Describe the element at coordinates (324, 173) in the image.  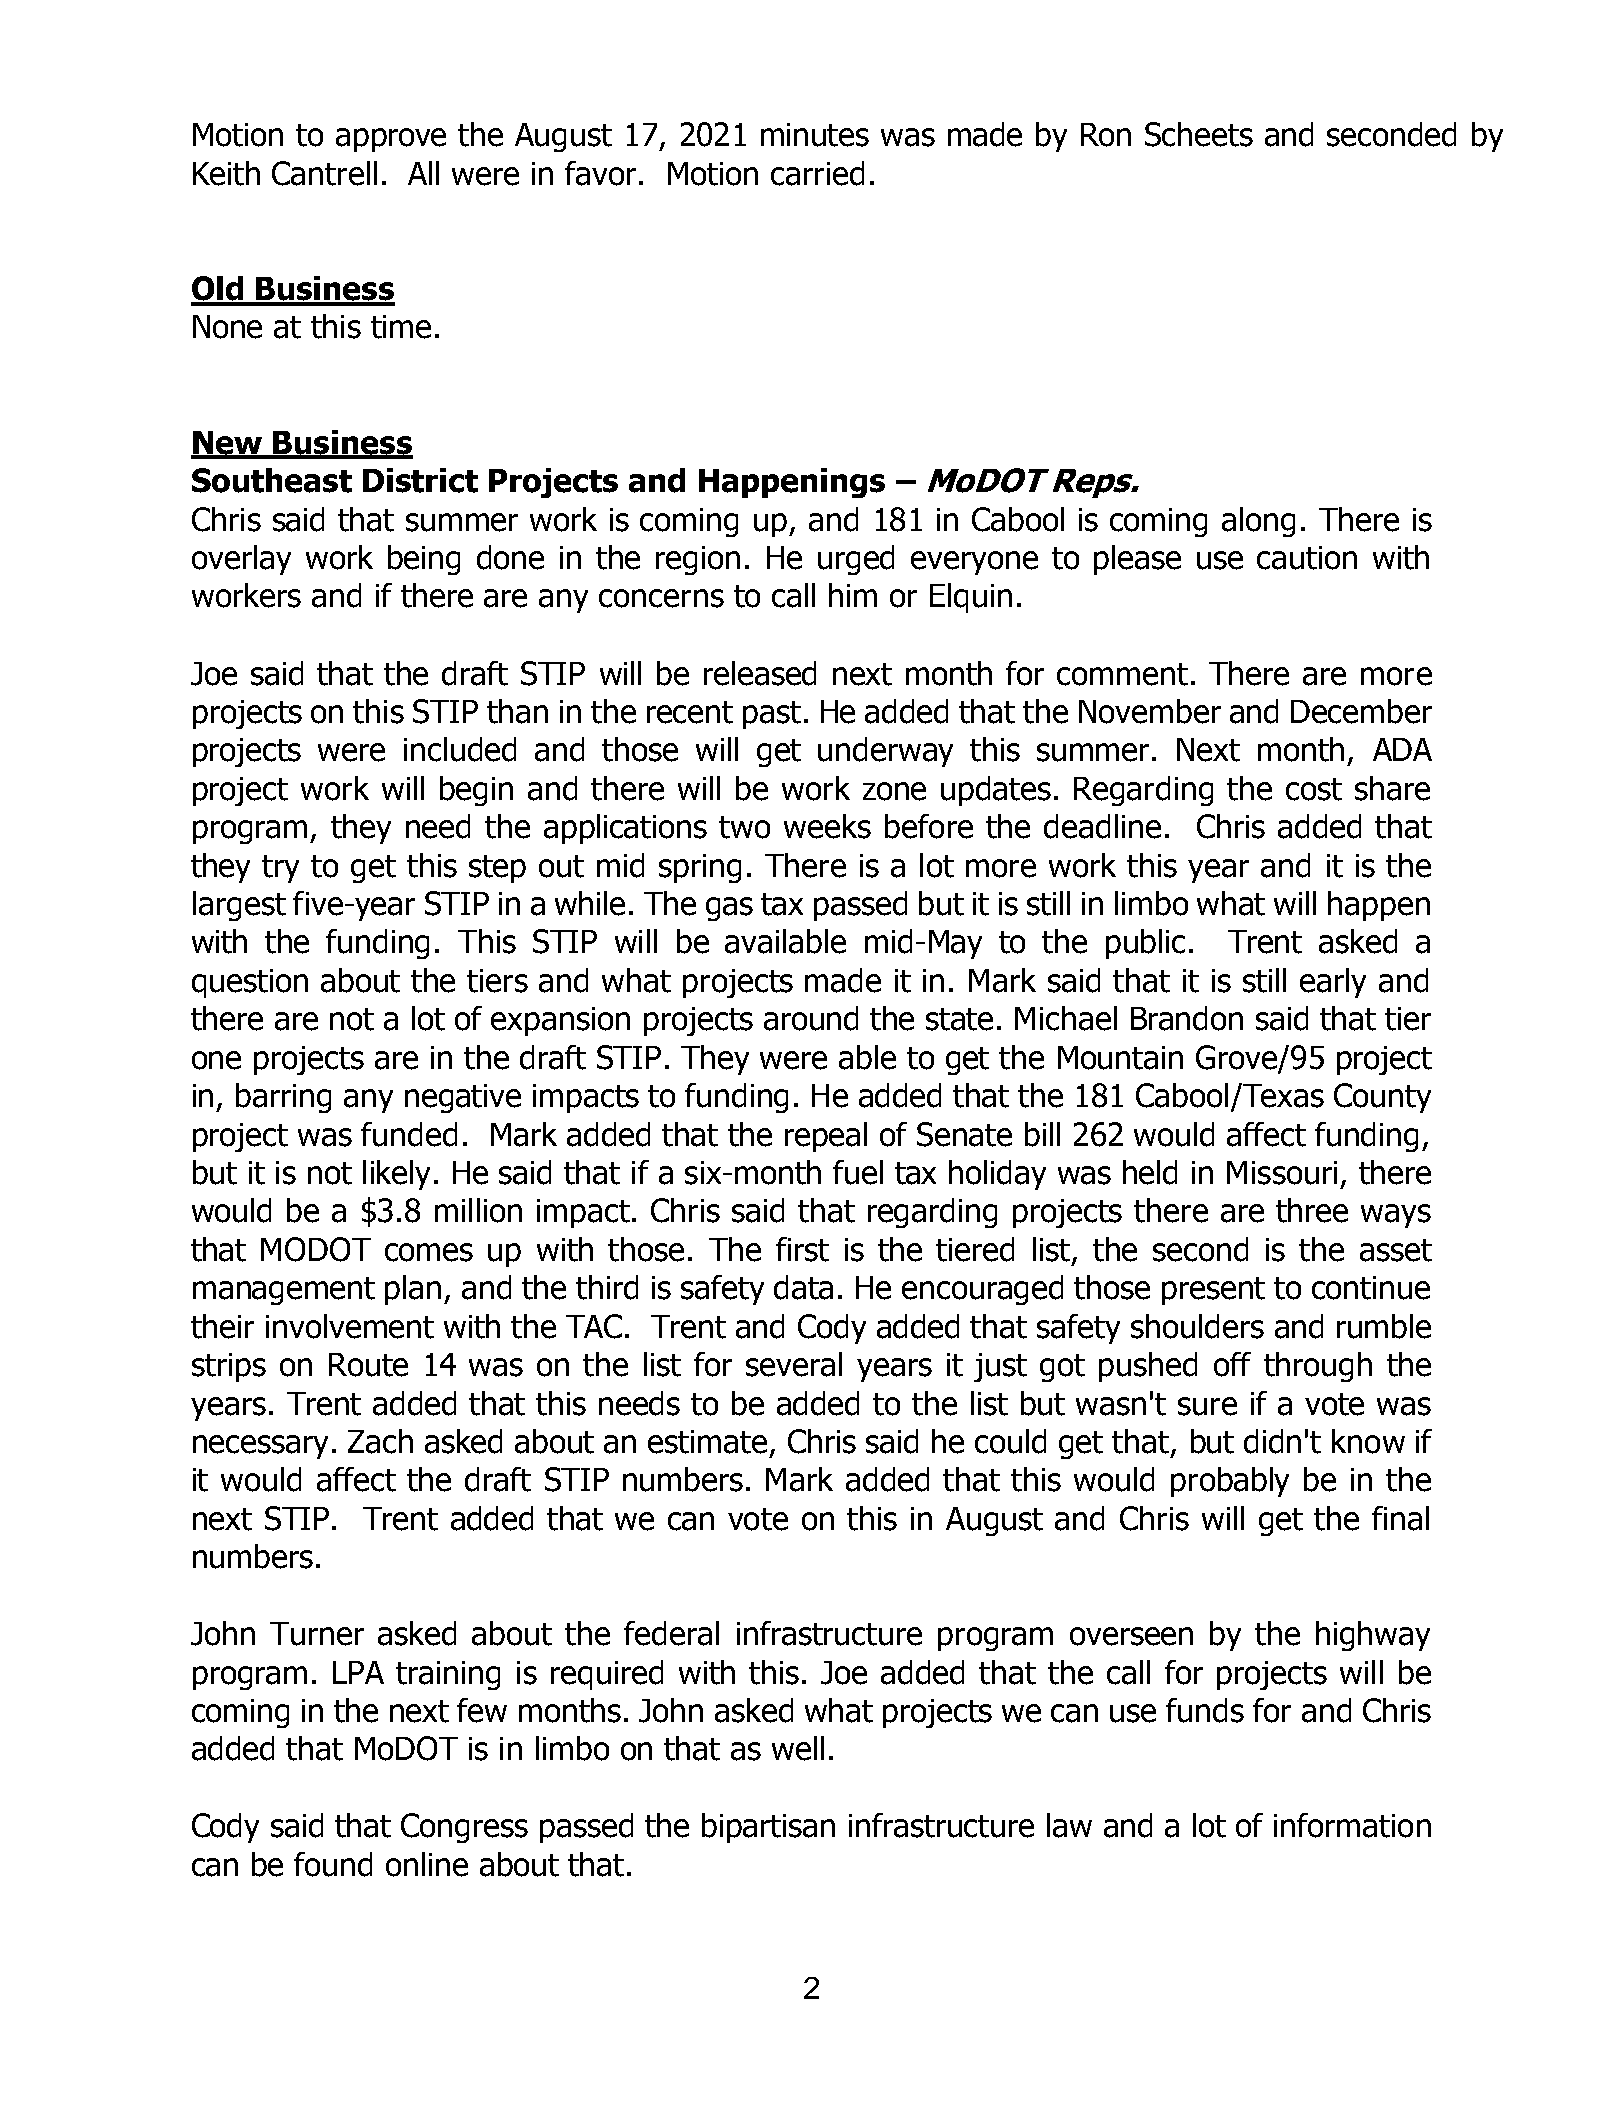
I see `Cantrell` at that location.
